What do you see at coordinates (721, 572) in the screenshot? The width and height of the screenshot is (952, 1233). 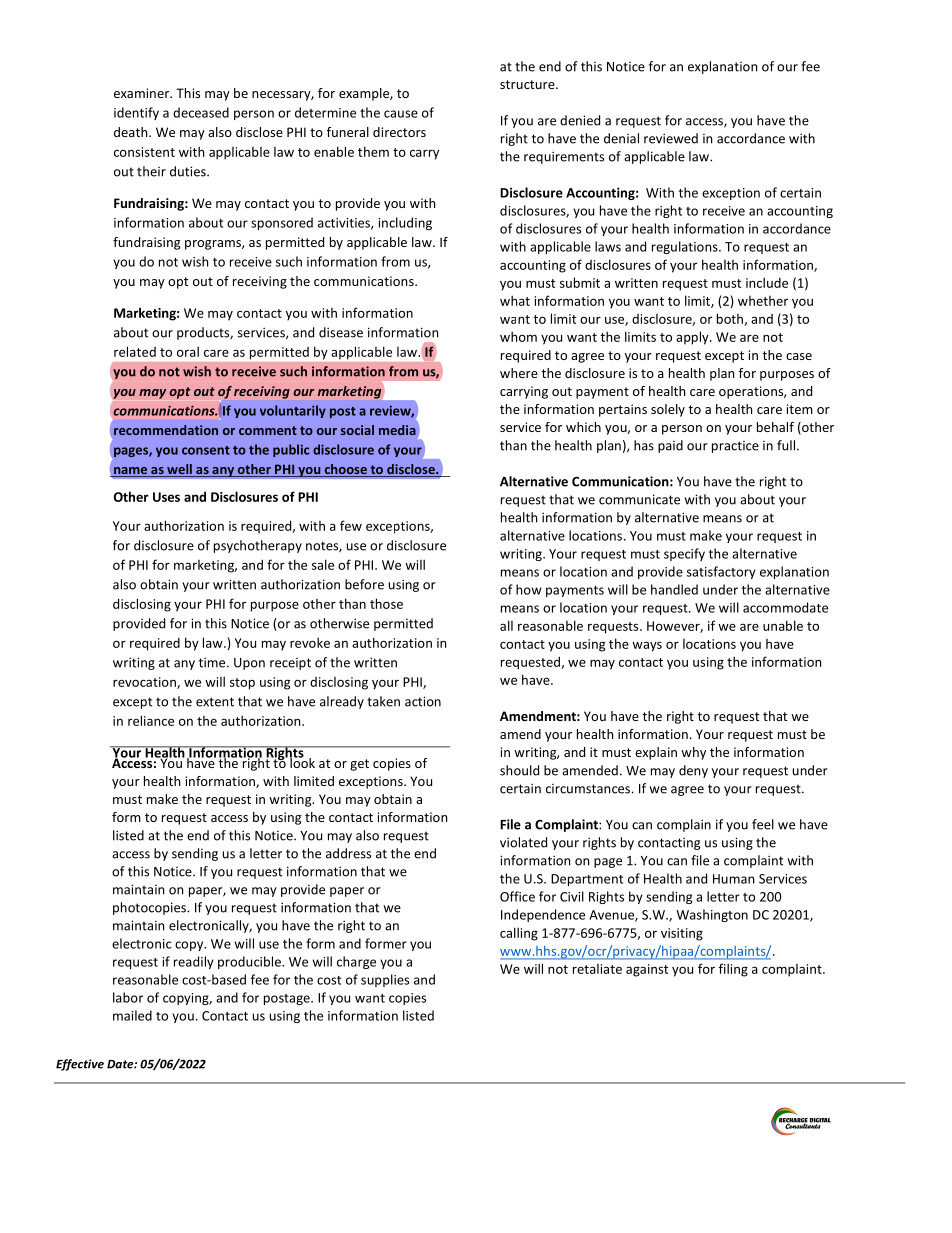 I see `satisfactory` at bounding box center [721, 572].
